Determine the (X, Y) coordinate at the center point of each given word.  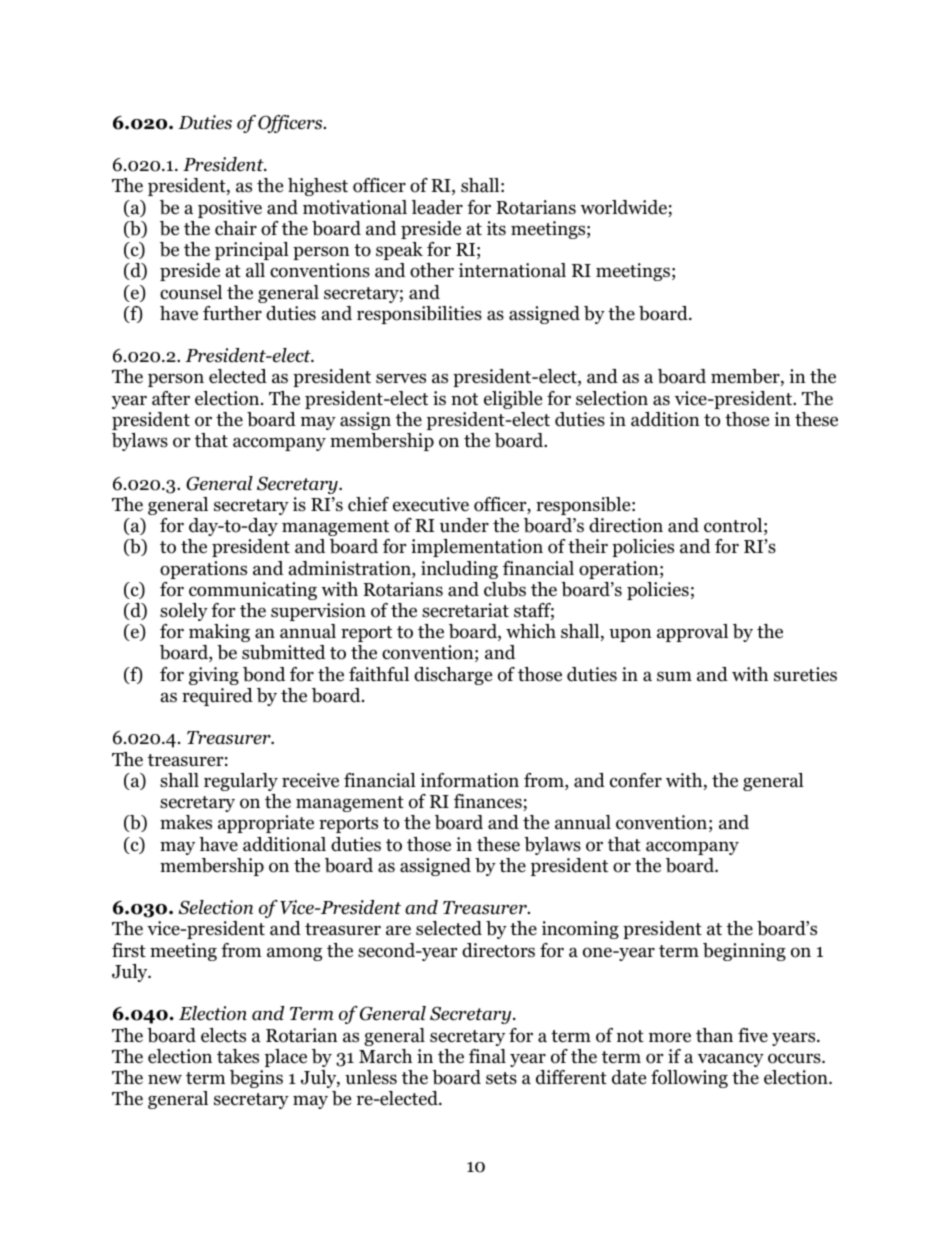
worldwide (624, 208)
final (487, 1056)
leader (437, 207)
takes (238, 1056)
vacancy (731, 1060)
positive (230, 209)
